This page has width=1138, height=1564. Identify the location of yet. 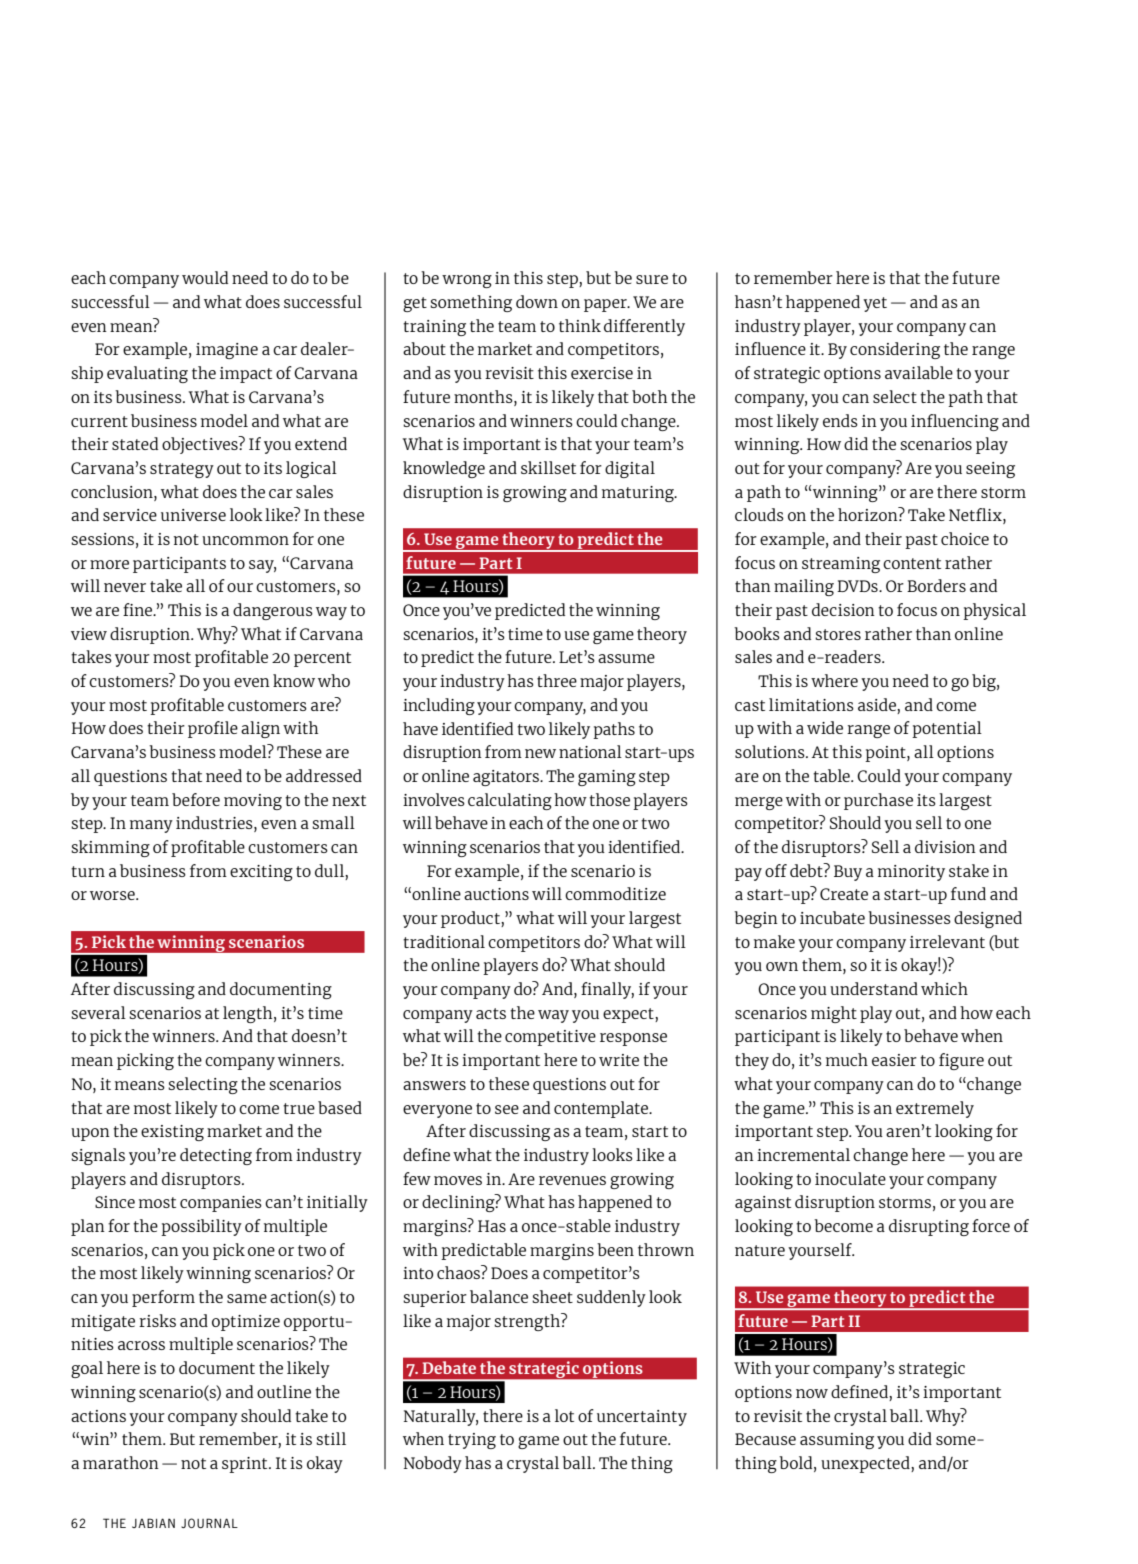
(875, 304).
